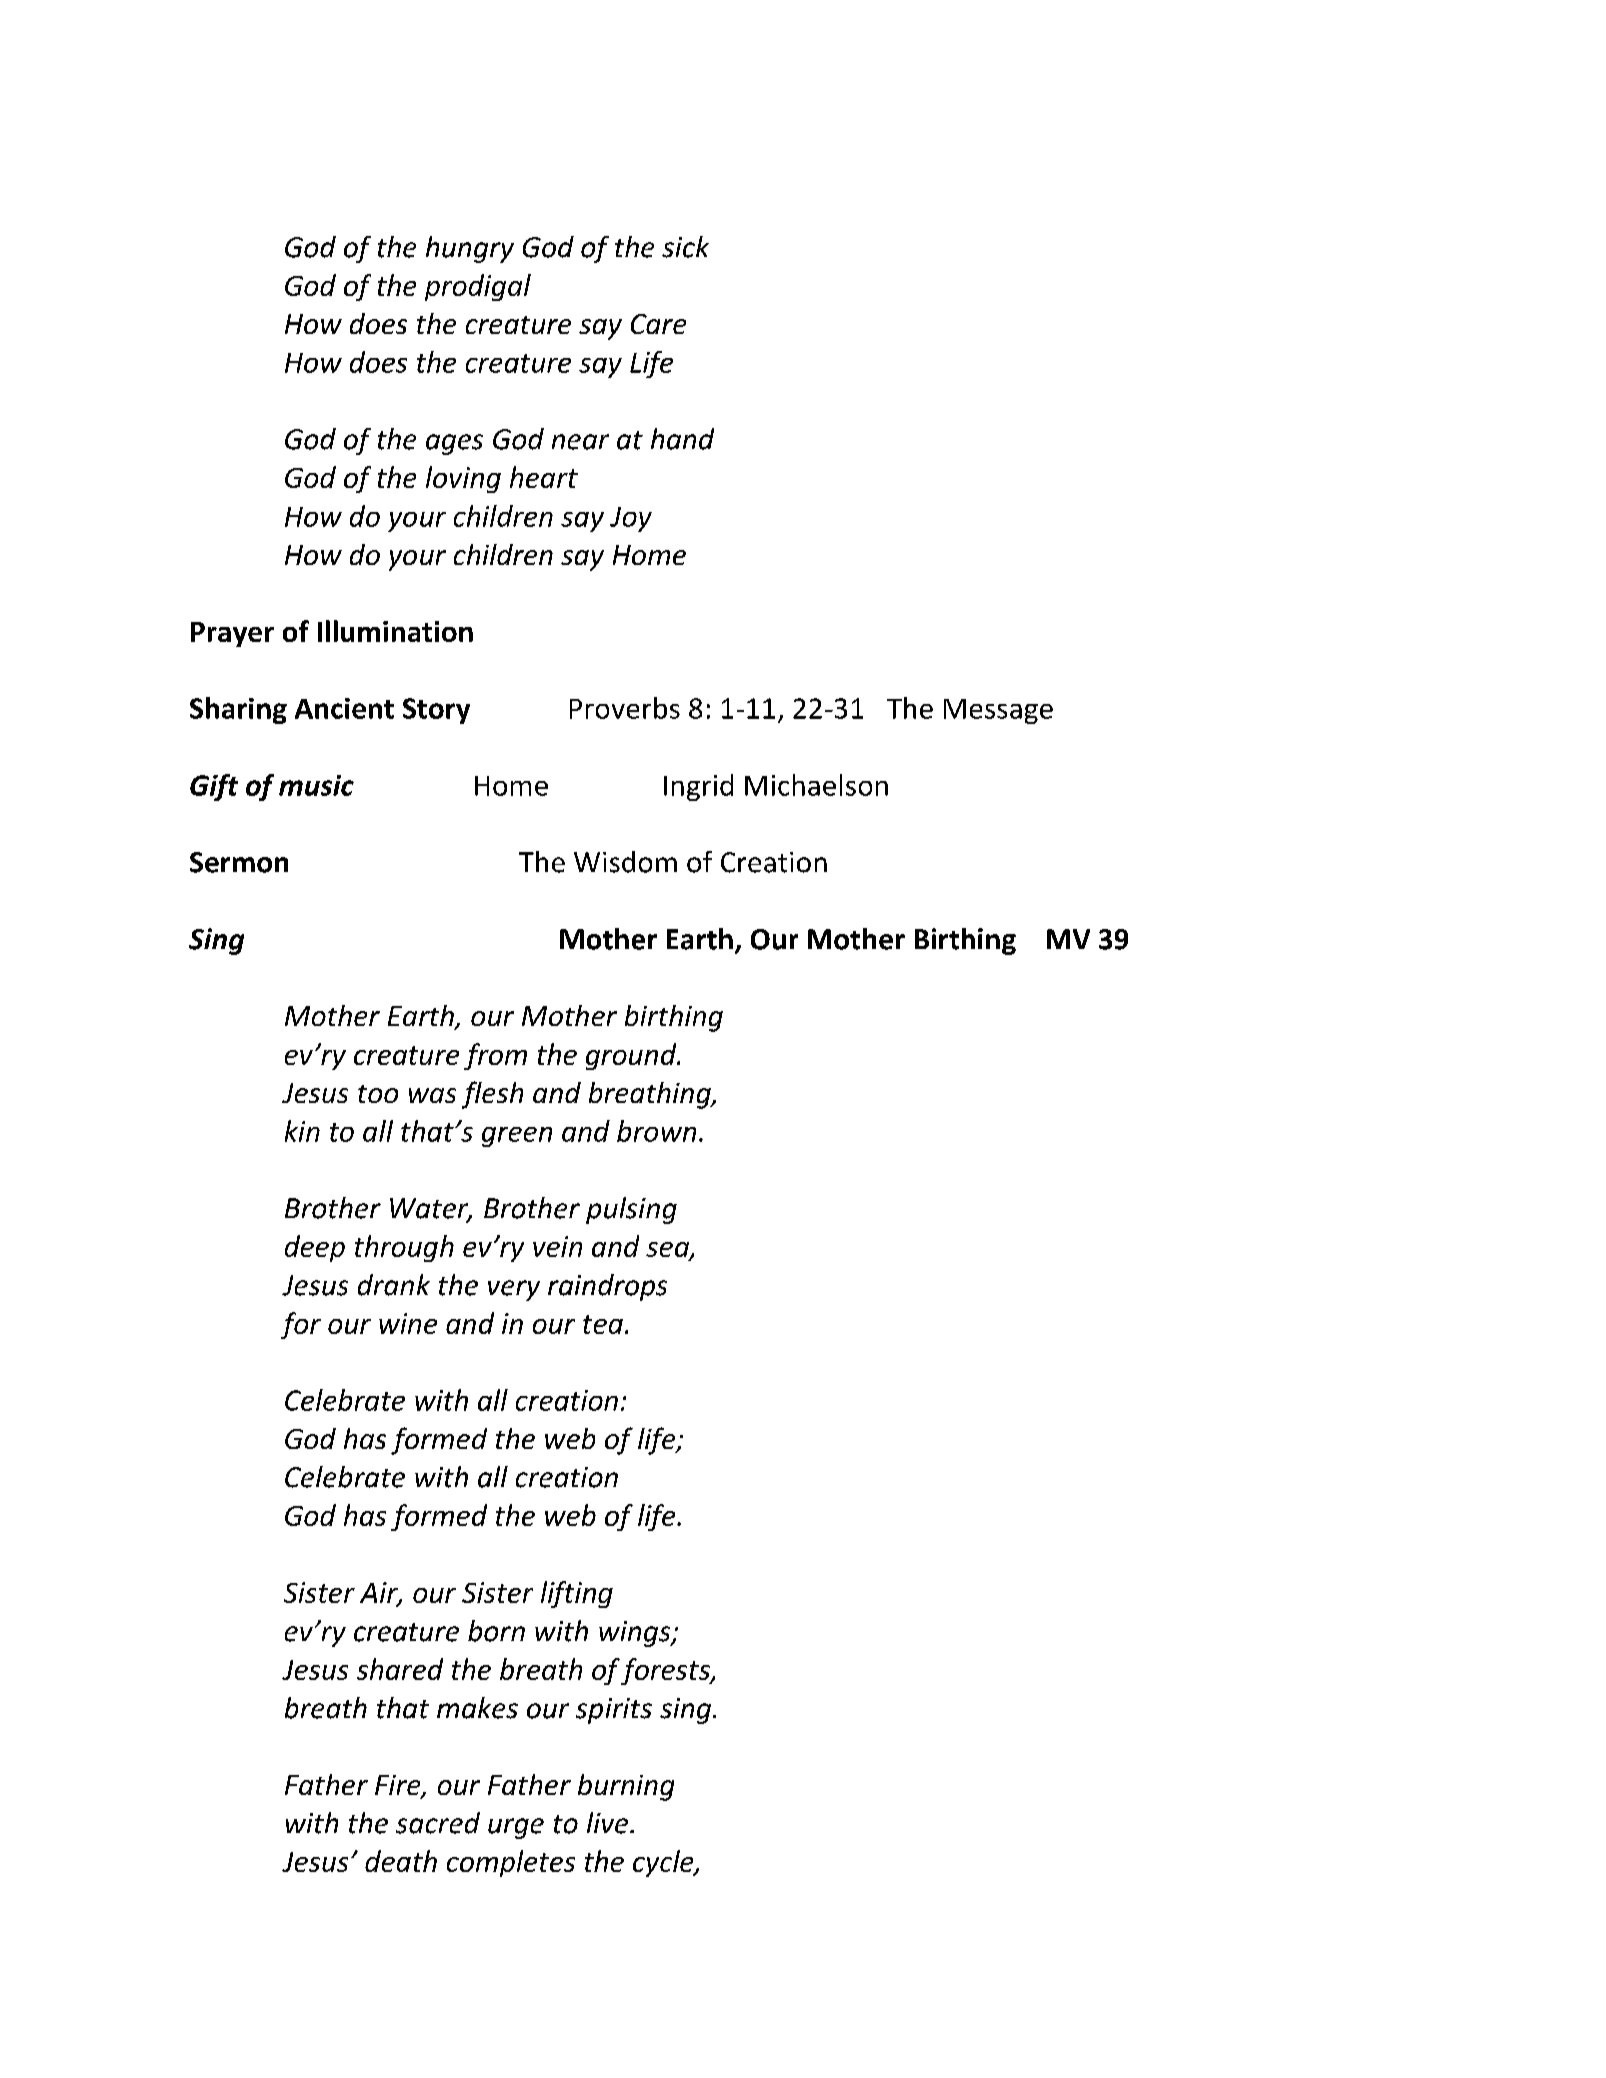 This screenshot has height=2078, width=1606. What do you see at coordinates (664, 1863) in the screenshot?
I see `cycle` at bounding box center [664, 1863].
